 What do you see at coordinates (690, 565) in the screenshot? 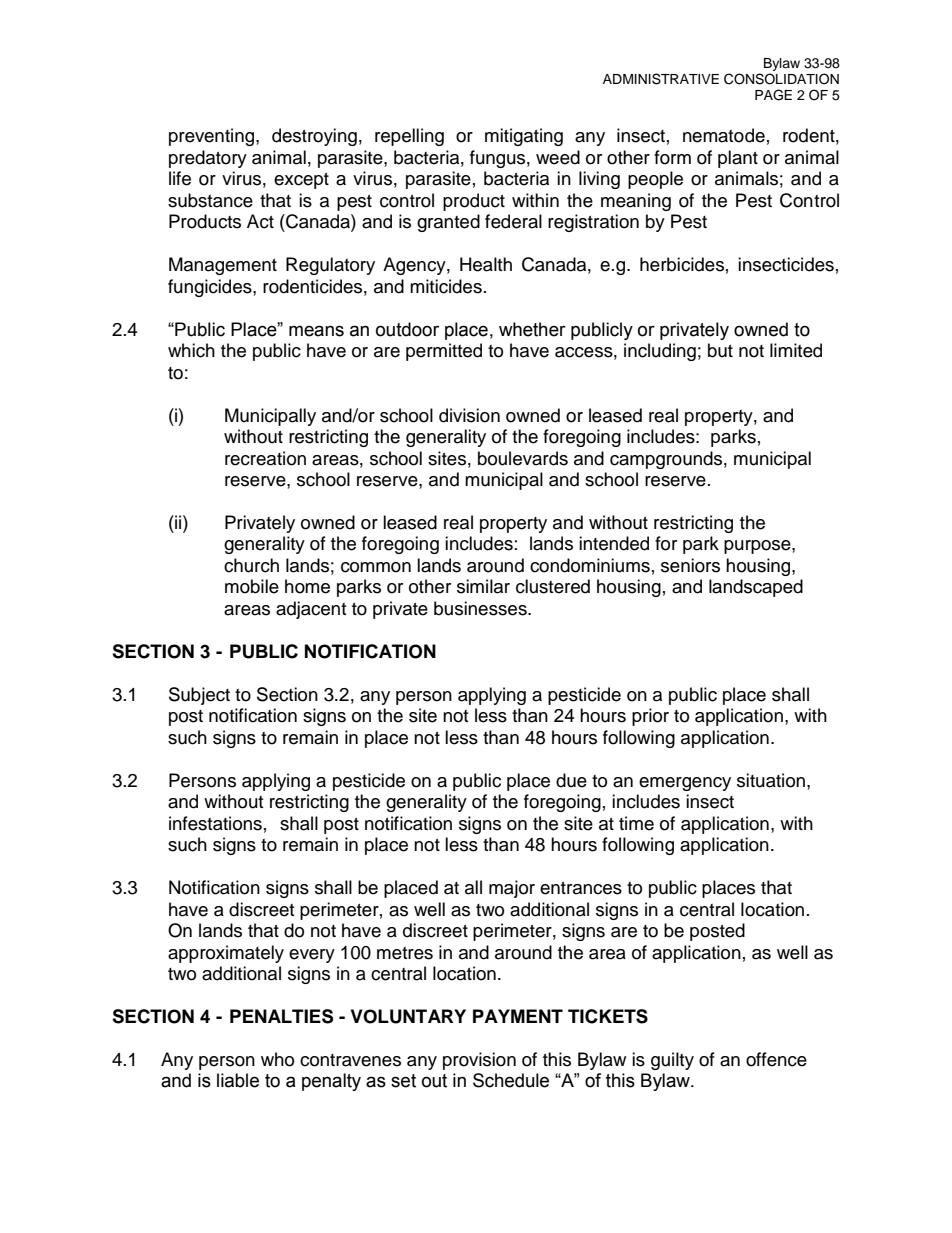
I see `seniors` at bounding box center [690, 565].
